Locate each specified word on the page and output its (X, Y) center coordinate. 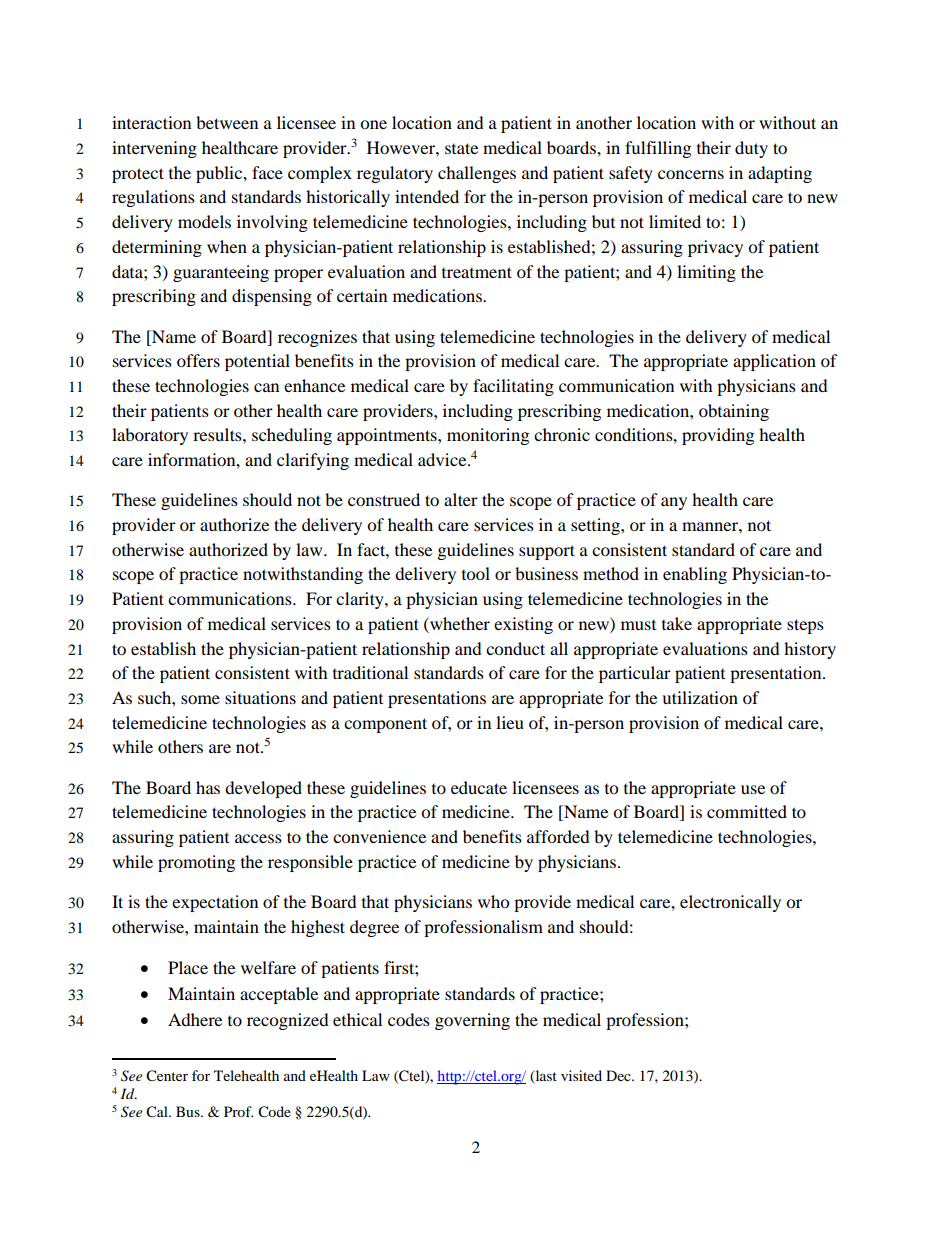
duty (751, 149)
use (753, 789)
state (461, 148)
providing (718, 436)
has (208, 787)
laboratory (150, 436)
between (227, 122)
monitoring (488, 436)
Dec (619, 1075)
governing (472, 1021)
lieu (510, 722)
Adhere (195, 1019)
